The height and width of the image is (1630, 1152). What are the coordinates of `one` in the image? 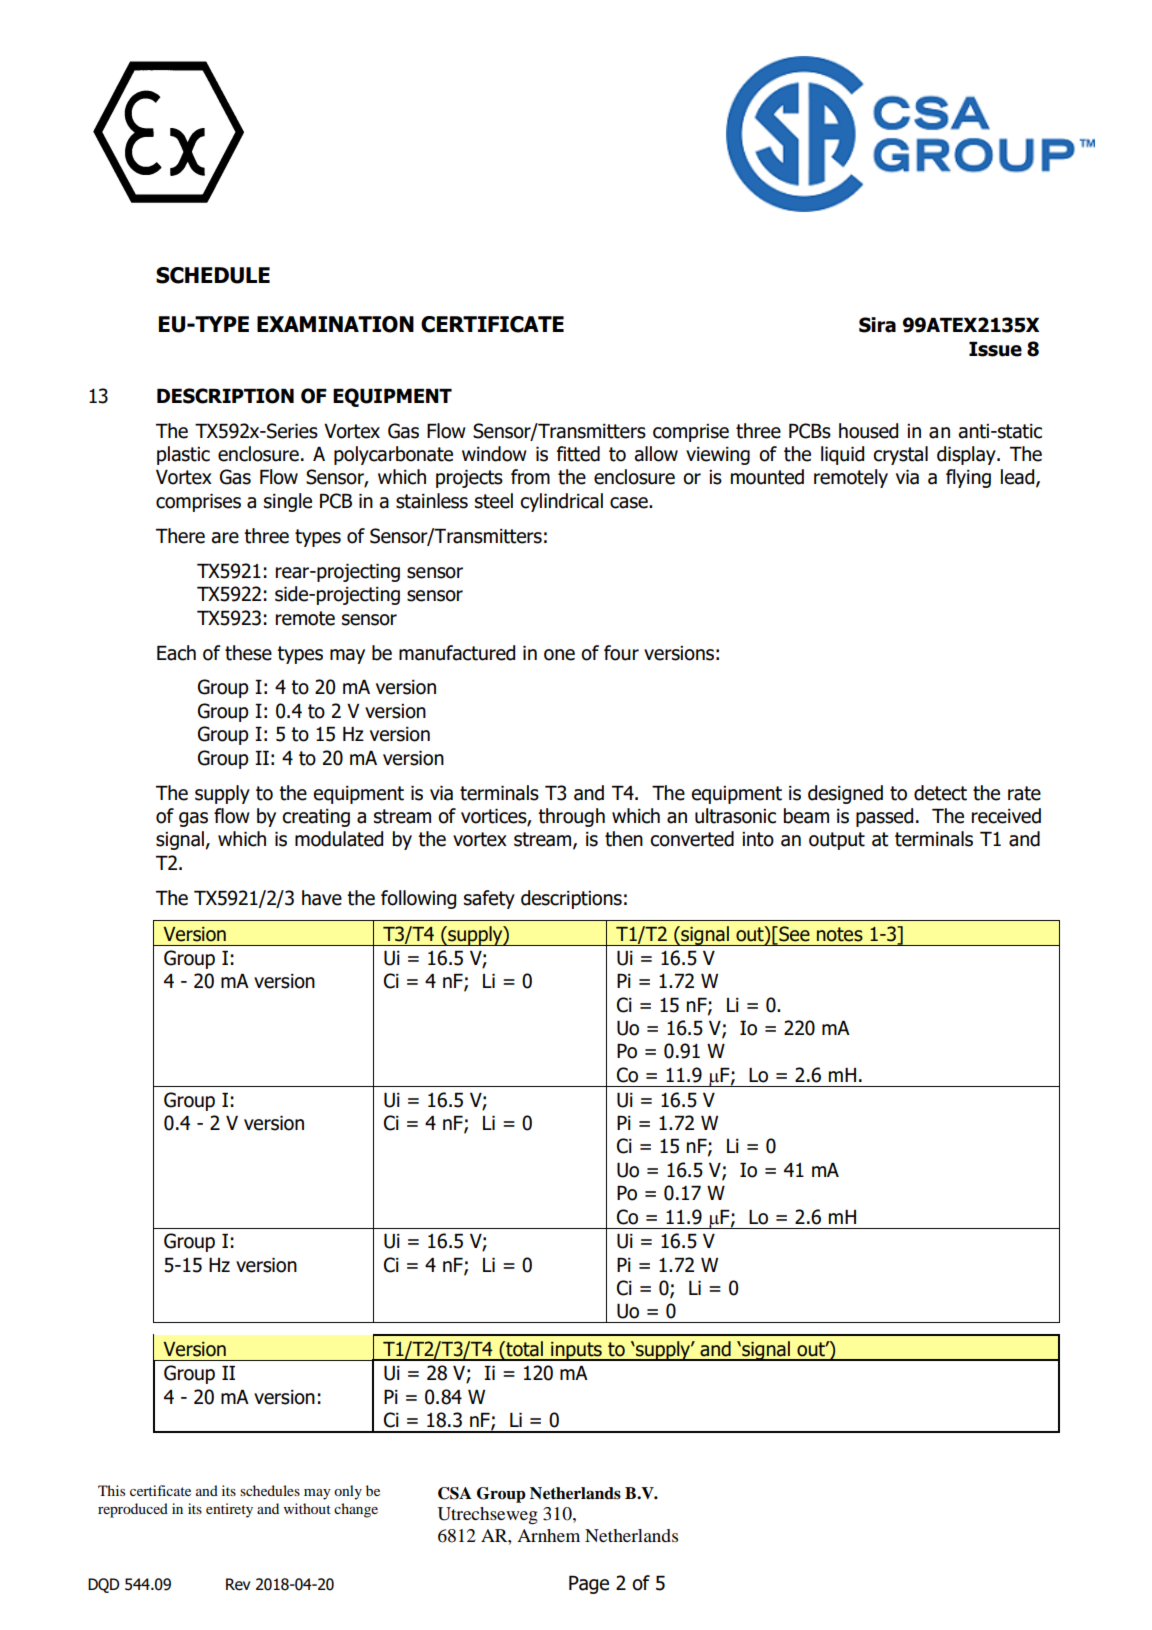 It's located at (559, 655).
